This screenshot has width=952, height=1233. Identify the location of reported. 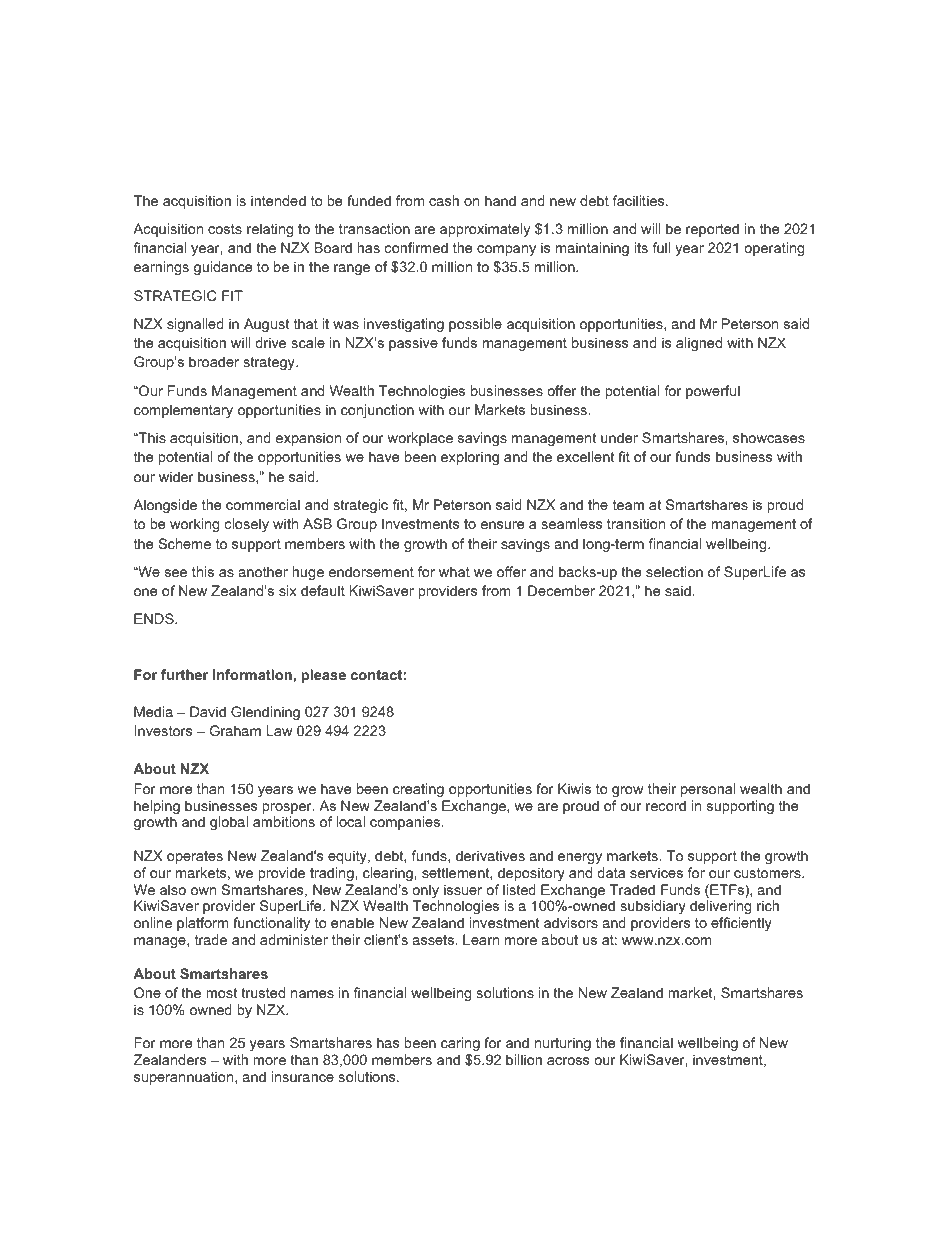
(712, 230).
